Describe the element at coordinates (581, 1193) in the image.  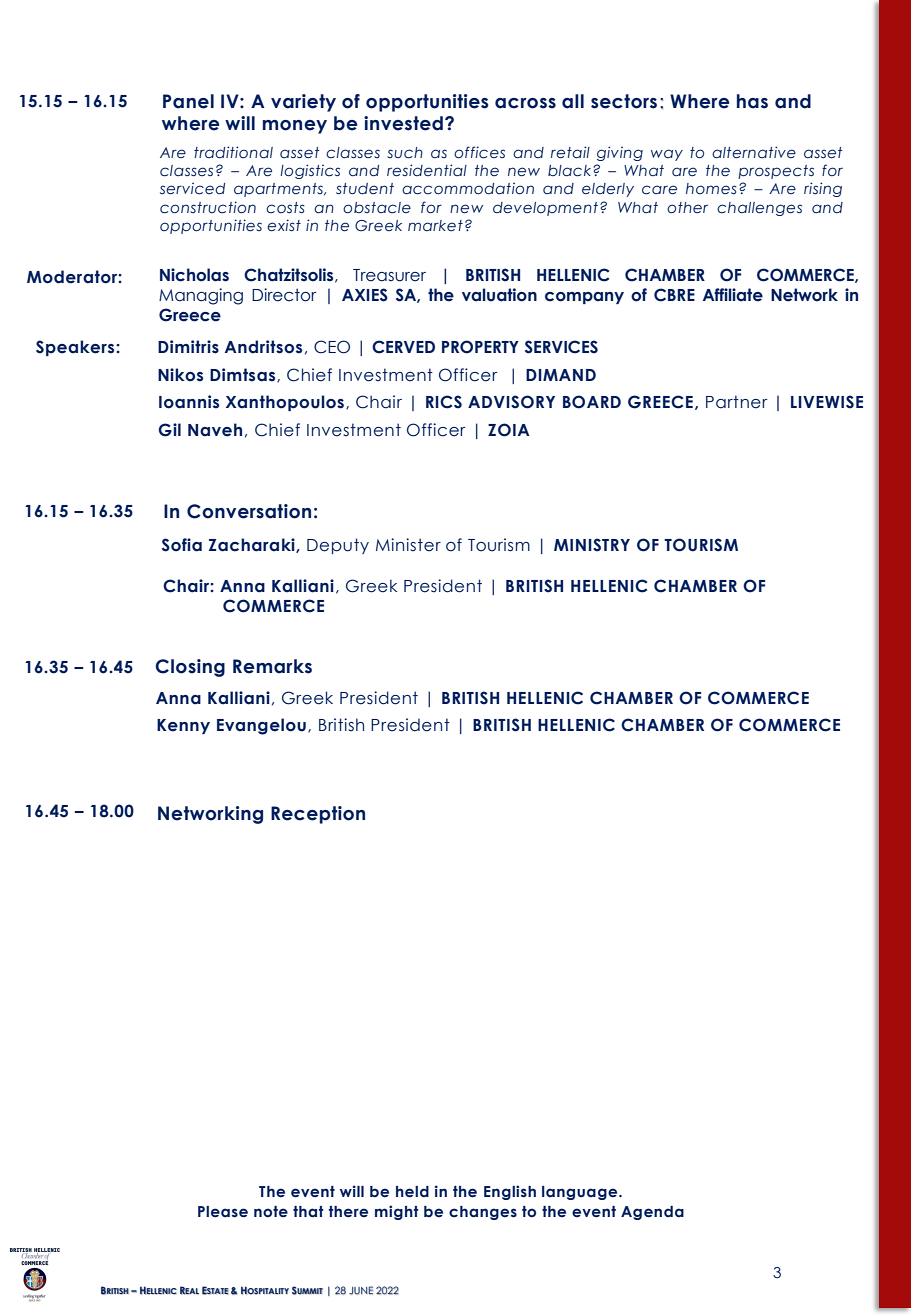
I see `language` at that location.
